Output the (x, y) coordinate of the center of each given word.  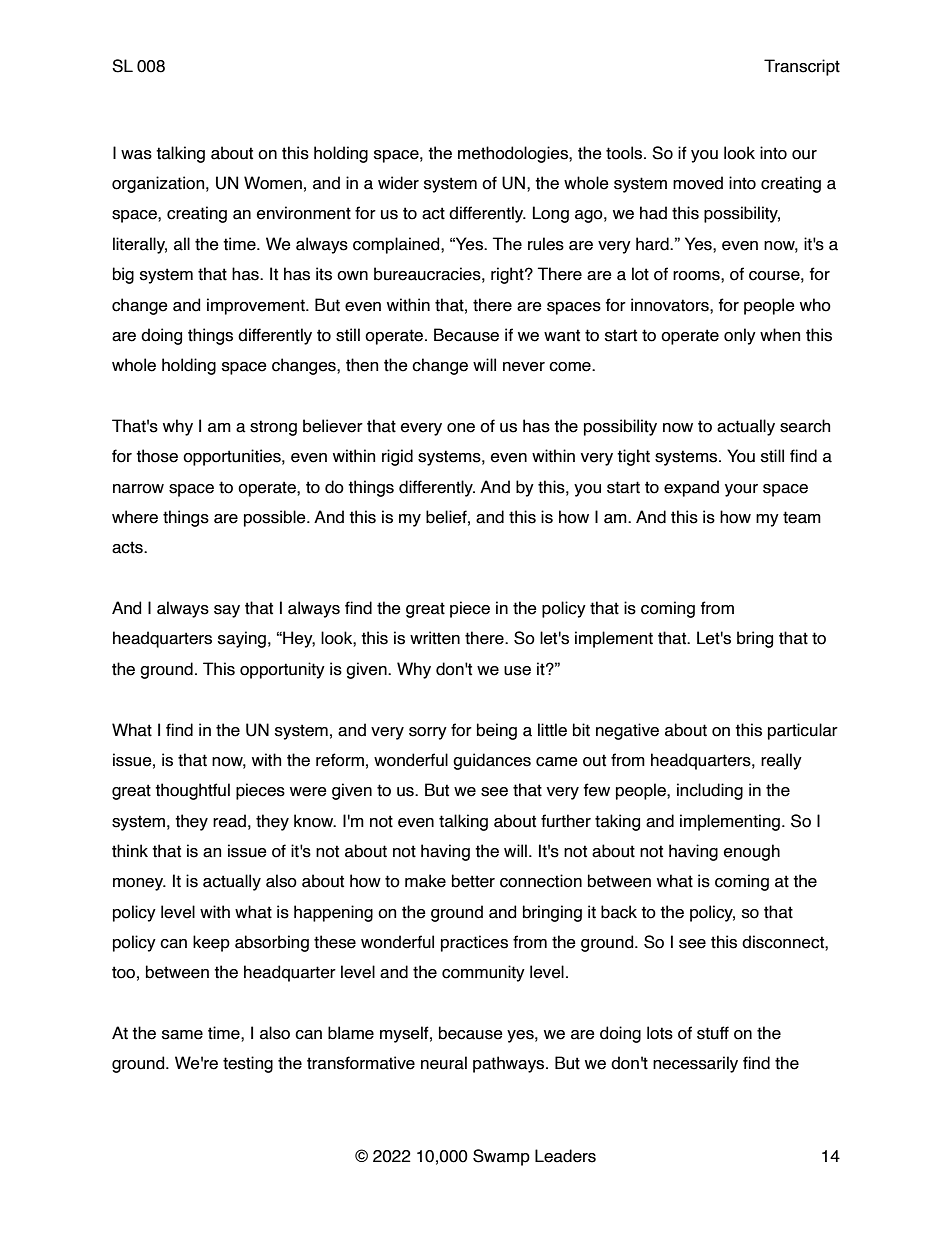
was (136, 155)
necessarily (695, 1064)
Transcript (802, 67)
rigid (397, 457)
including (710, 791)
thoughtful (192, 791)
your (741, 490)
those (157, 456)
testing (248, 1064)
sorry (428, 733)
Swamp (501, 1157)
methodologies (514, 154)
